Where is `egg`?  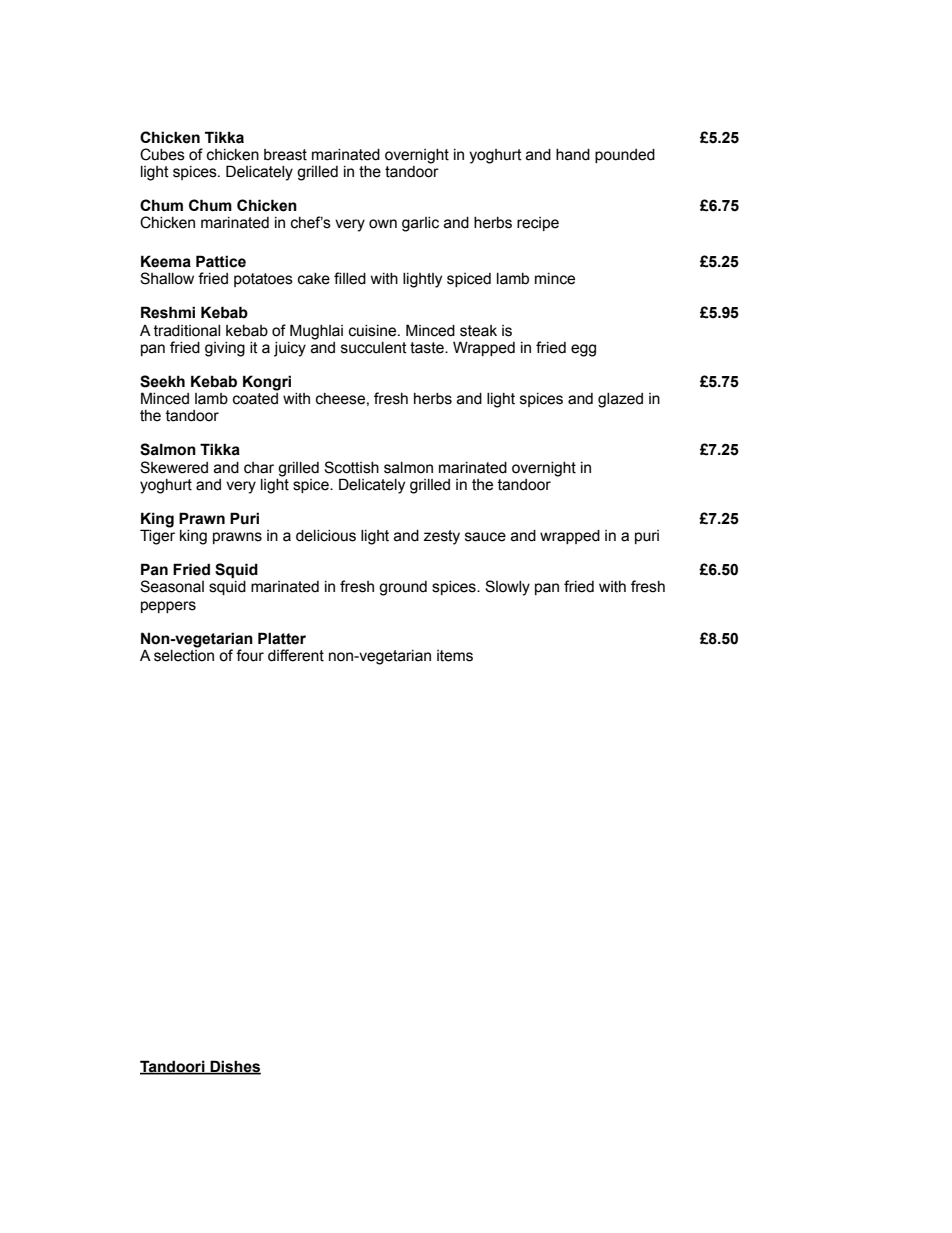
egg is located at coordinates (583, 350).
